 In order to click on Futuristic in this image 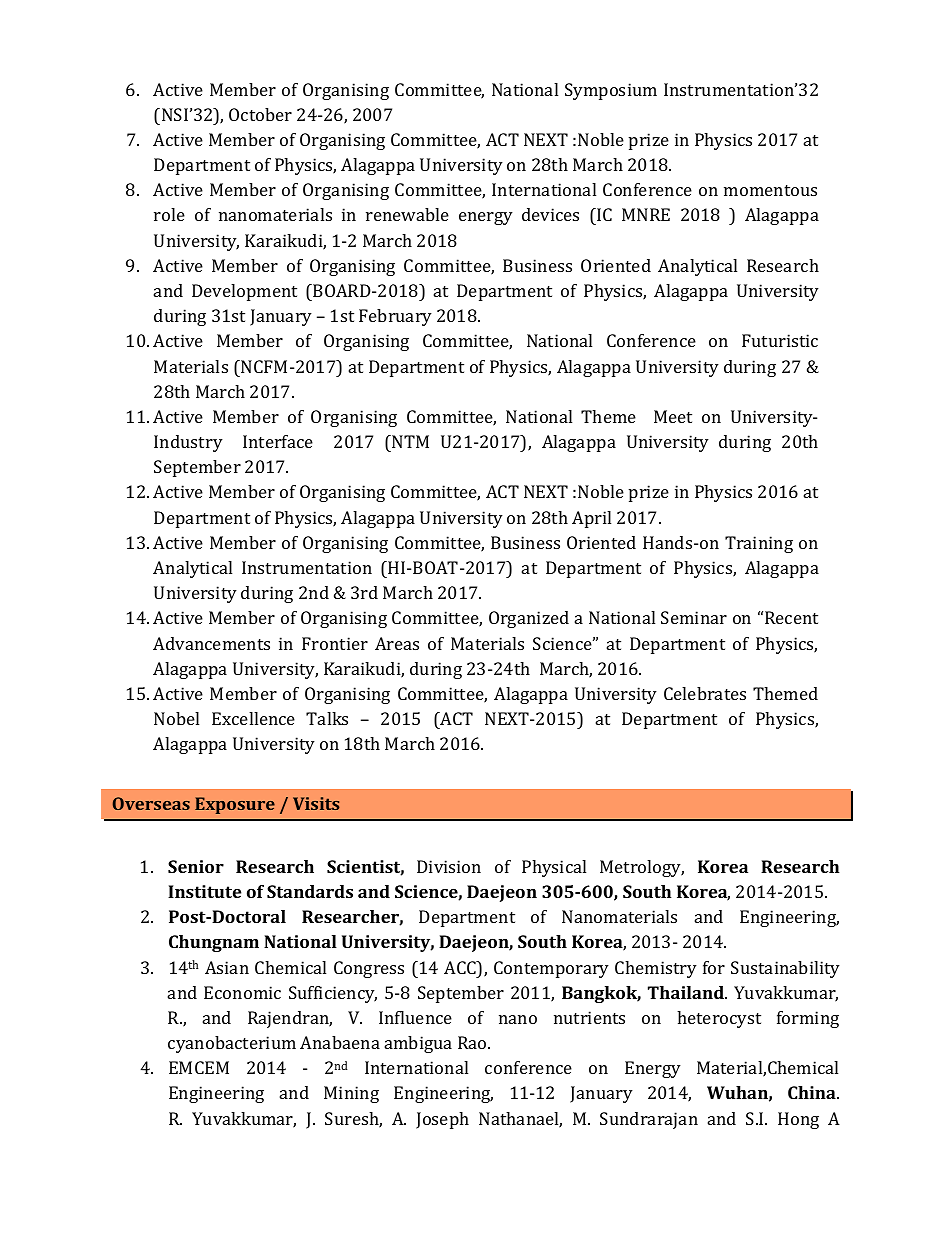, I will do `click(780, 340)`.
